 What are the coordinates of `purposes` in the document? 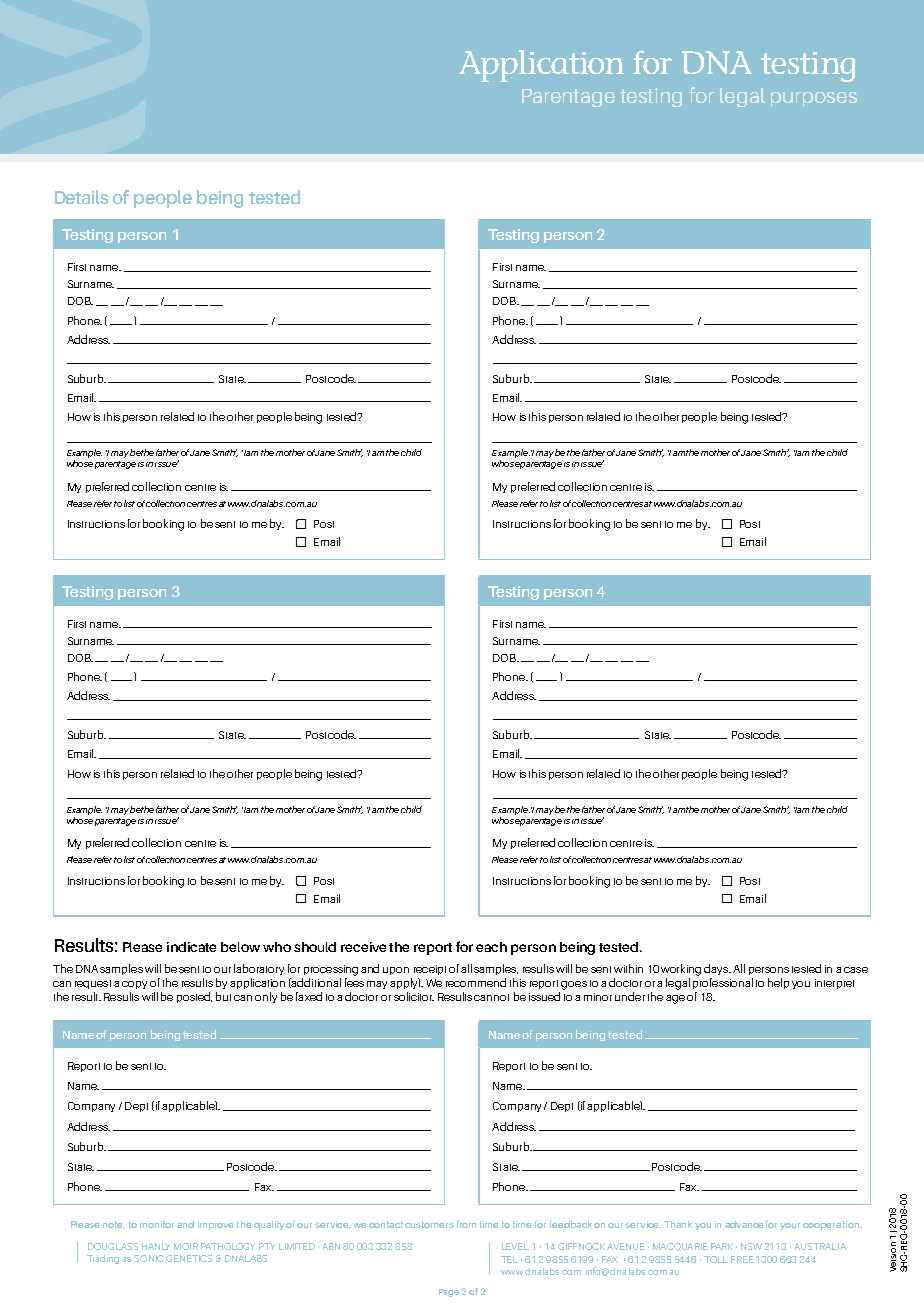 It's located at (814, 99).
